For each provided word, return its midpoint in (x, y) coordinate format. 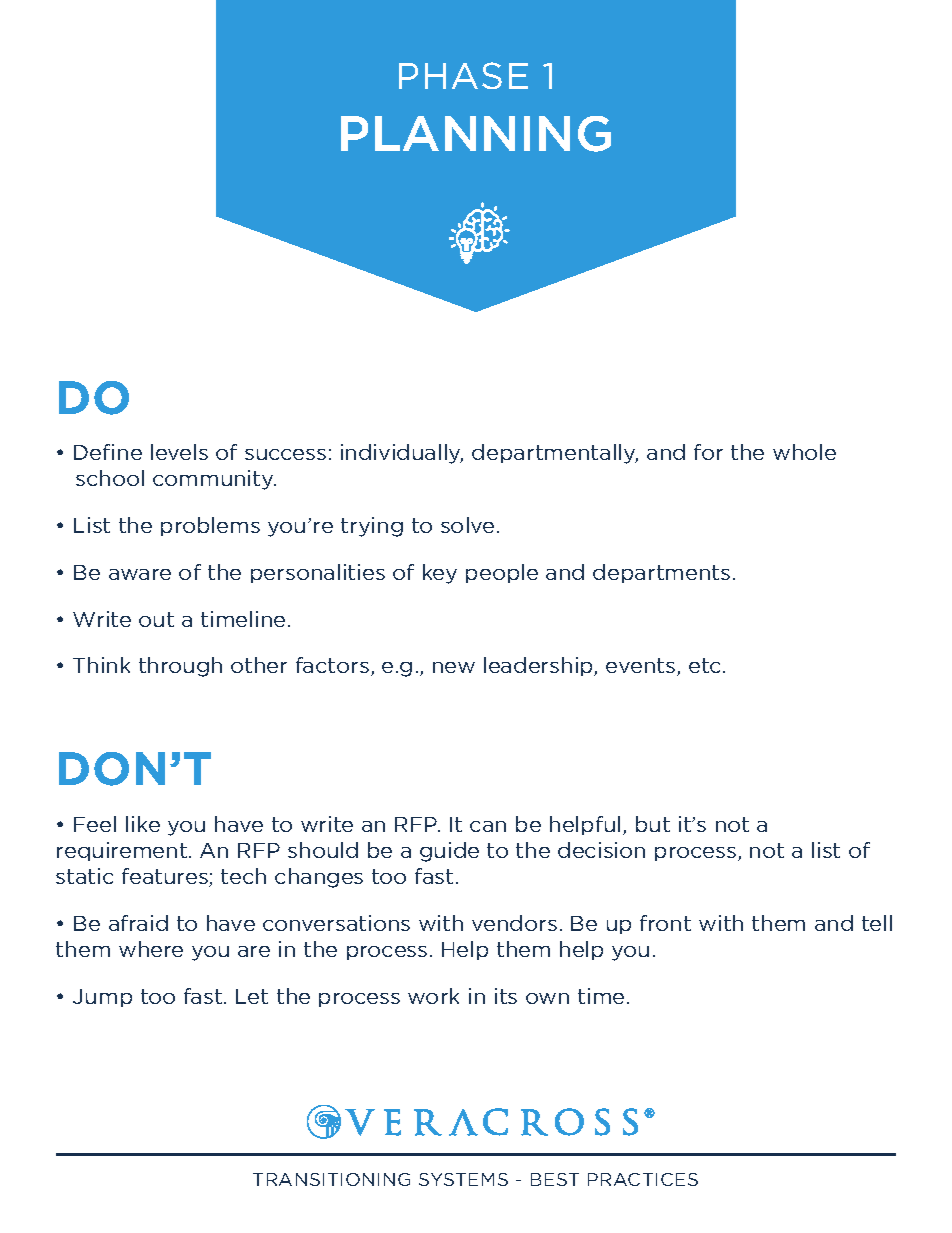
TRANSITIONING (331, 1179)
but (653, 824)
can (488, 826)
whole (804, 452)
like (143, 824)
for (708, 452)
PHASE (463, 75)
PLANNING (476, 134)
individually (402, 454)
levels (179, 452)
